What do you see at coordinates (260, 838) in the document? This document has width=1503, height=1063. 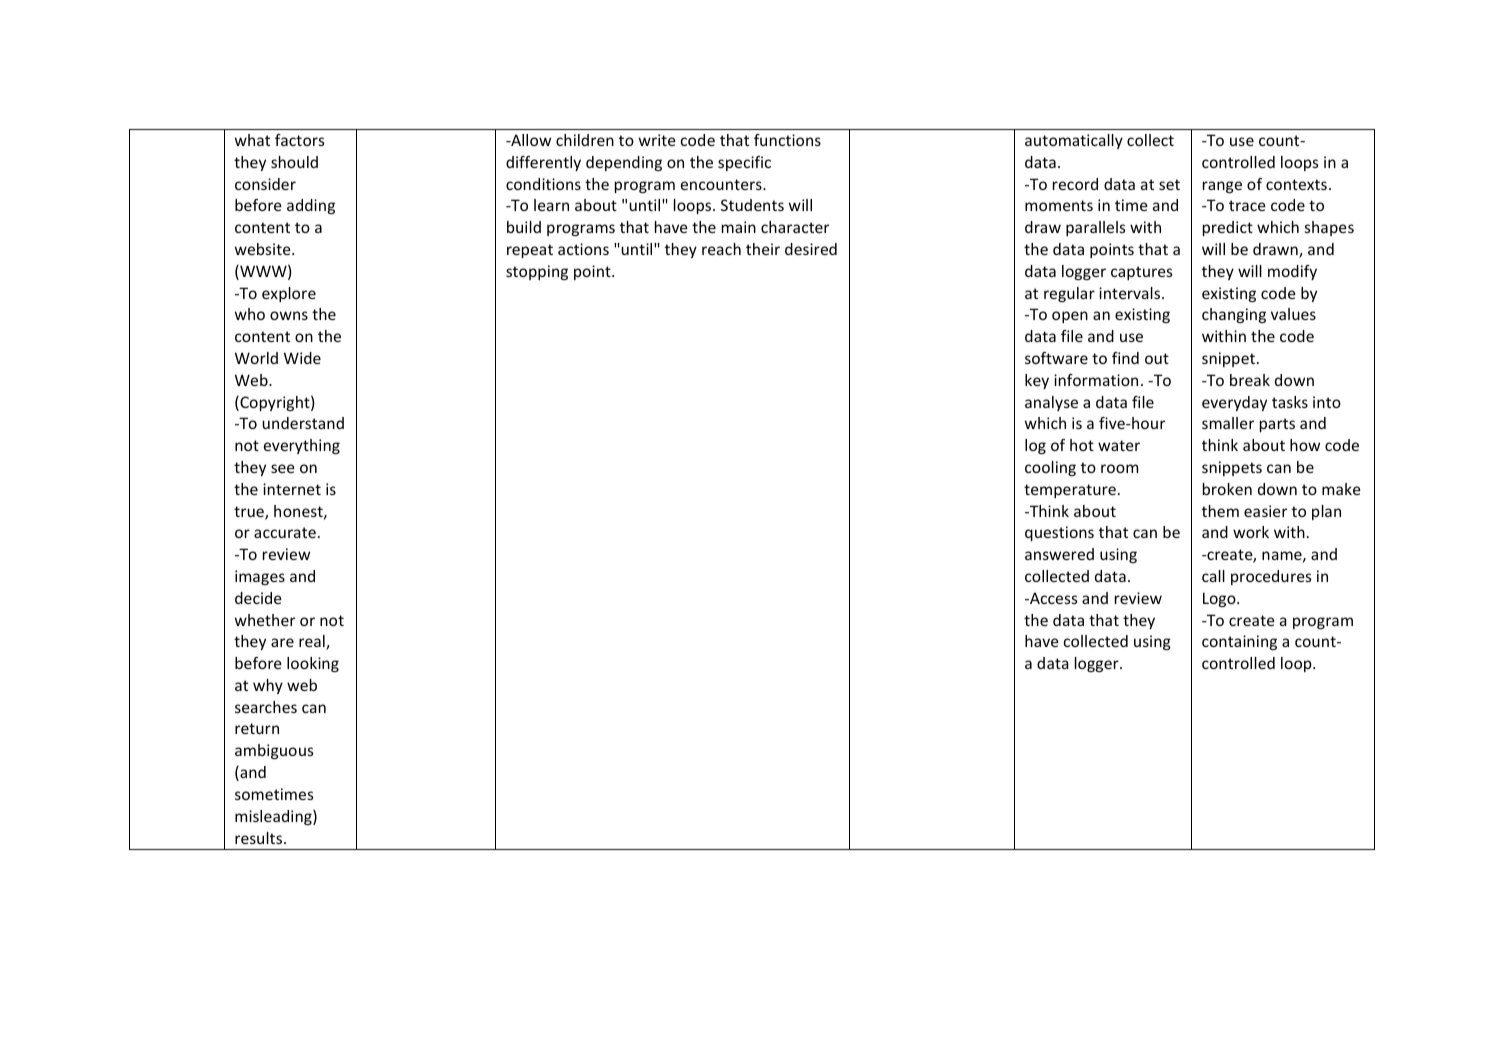 I see `results` at bounding box center [260, 838].
